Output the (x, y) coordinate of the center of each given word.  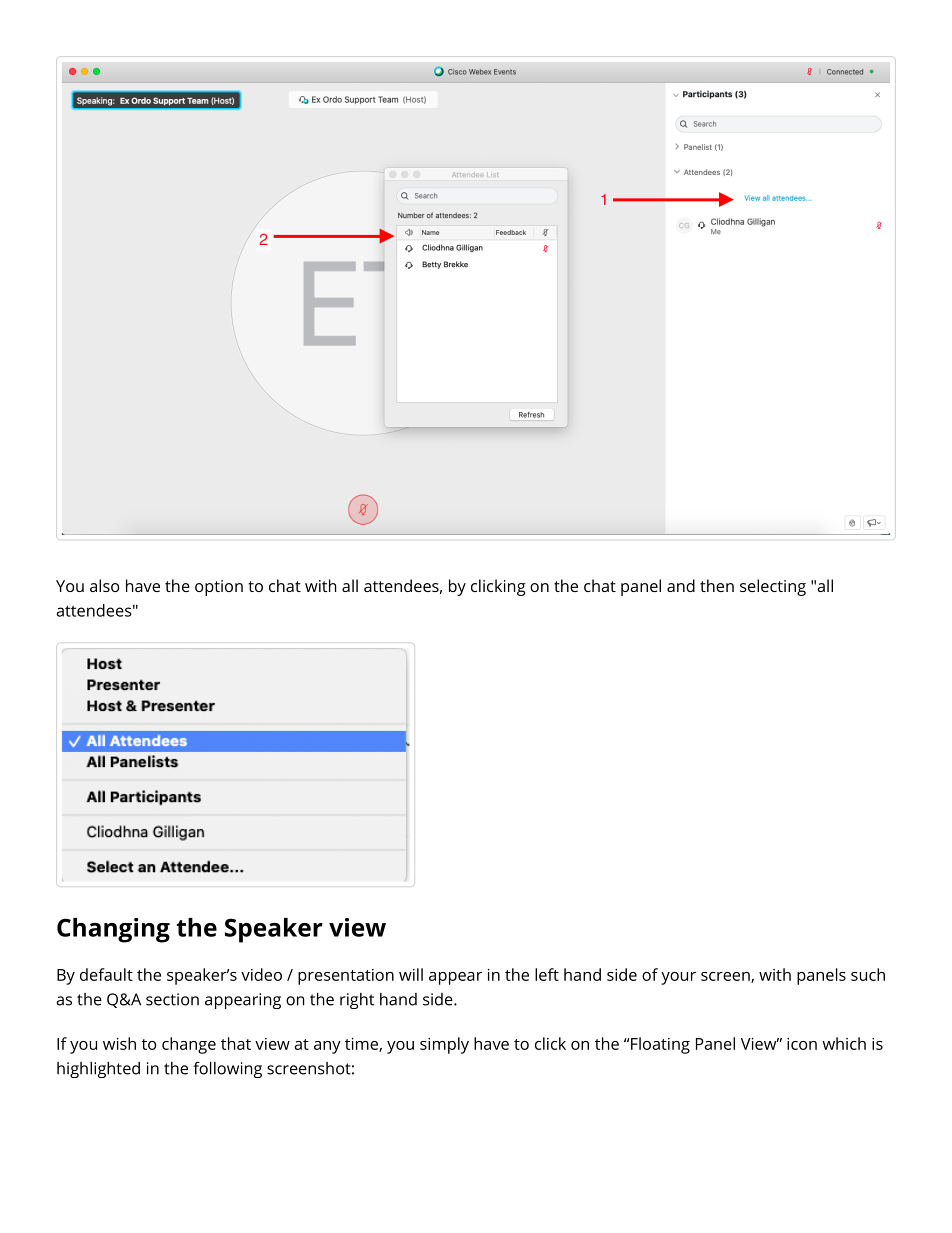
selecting (773, 587)
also (104, 585)
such (868, 974)
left (547, 974)
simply (444, 1045)
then (717, 585)
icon (802, 1044)
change (189, 1045)
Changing (113, 930)
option (219, 588)
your (678, 978)
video (261, 974)
